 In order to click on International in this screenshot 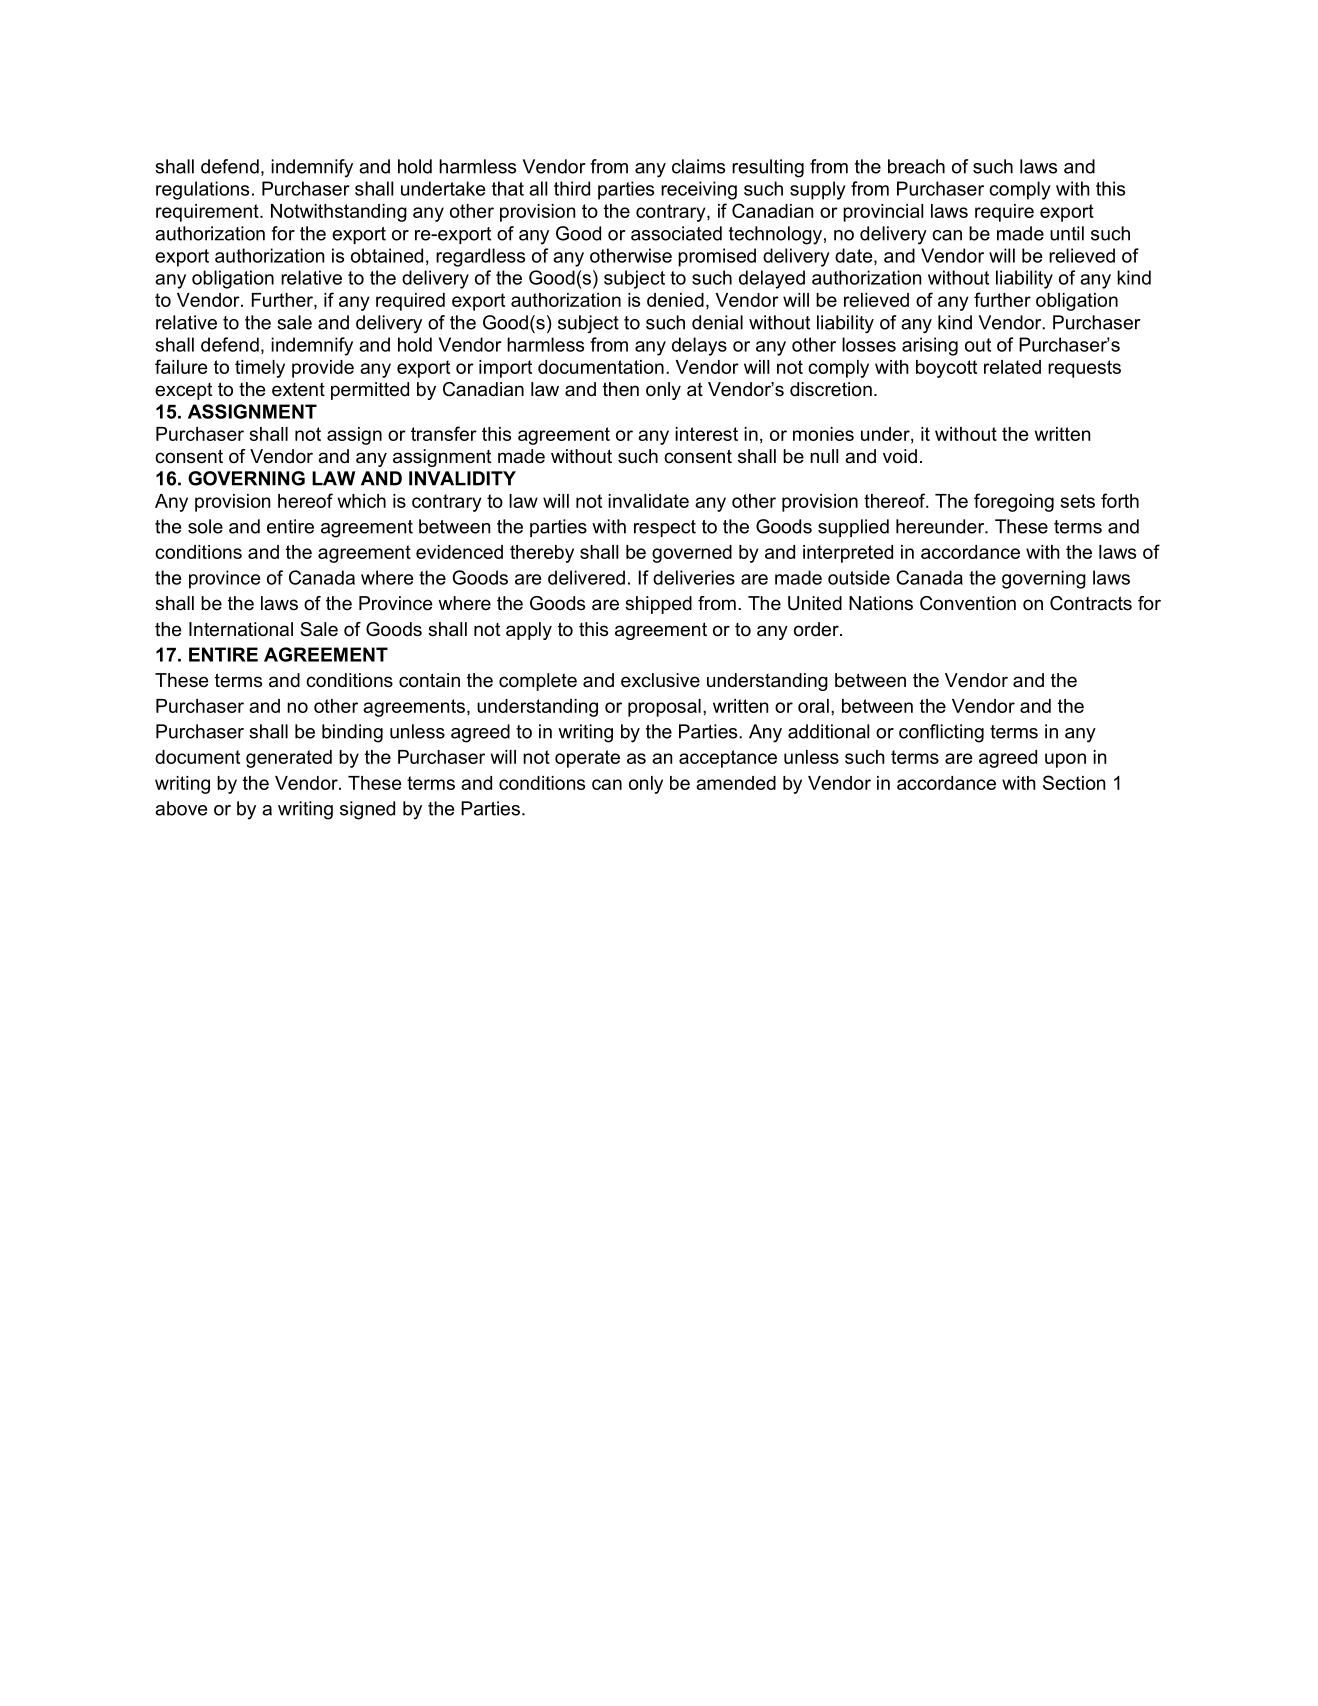, I will do `click(241, 629)`.
